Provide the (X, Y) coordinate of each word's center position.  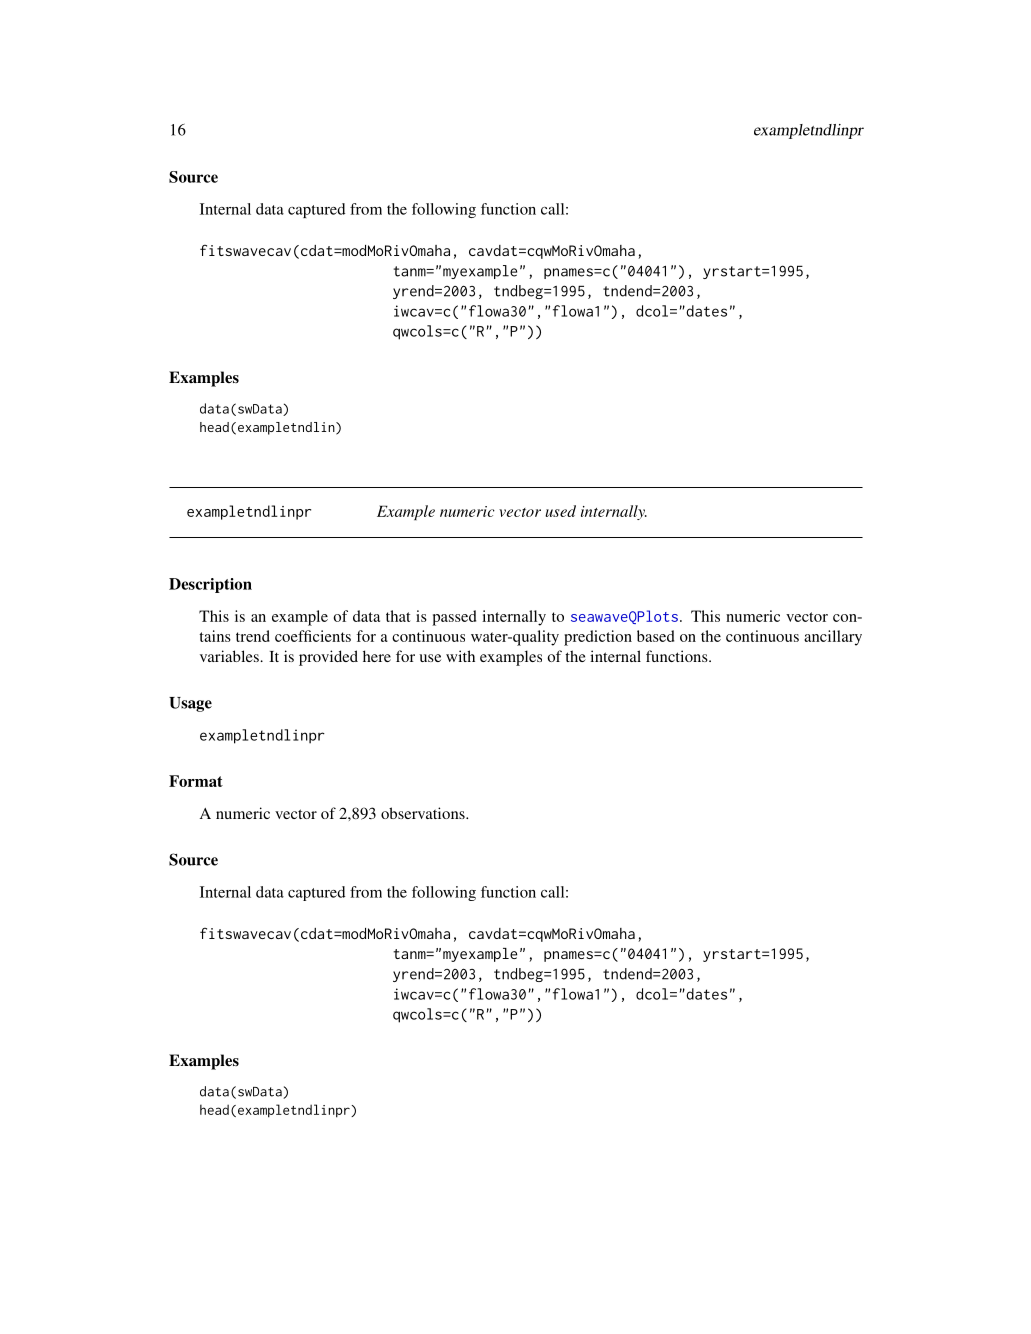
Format (196, 781)
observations (424, 813)
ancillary (833, 638)
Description (210, 585)
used (560, 511)
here (377, 656)
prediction (598, 638)
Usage (190, 704)
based (655, 636)
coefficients (313, 636)
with (460, 656)
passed (454, 618)
